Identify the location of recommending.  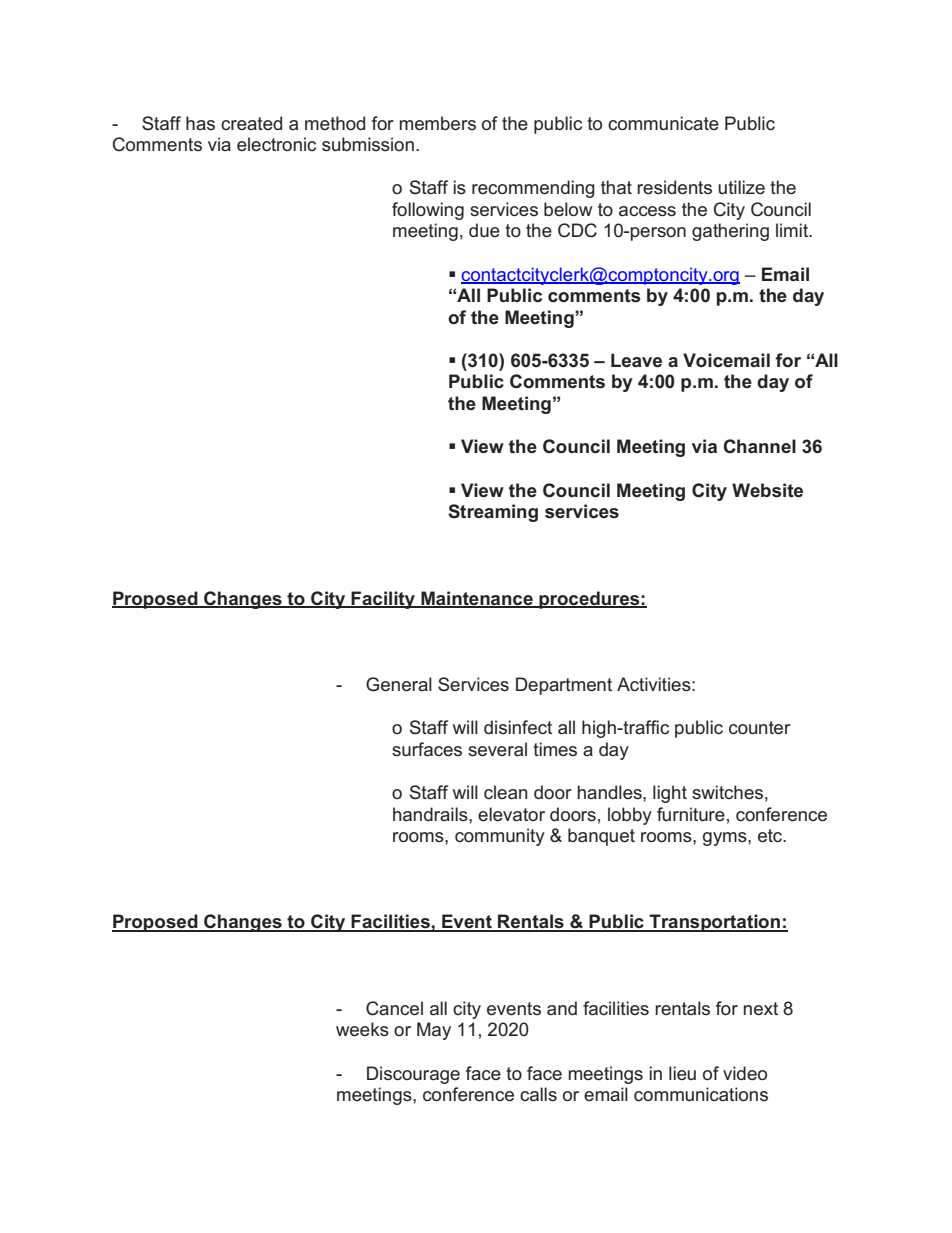
(533, 189).
